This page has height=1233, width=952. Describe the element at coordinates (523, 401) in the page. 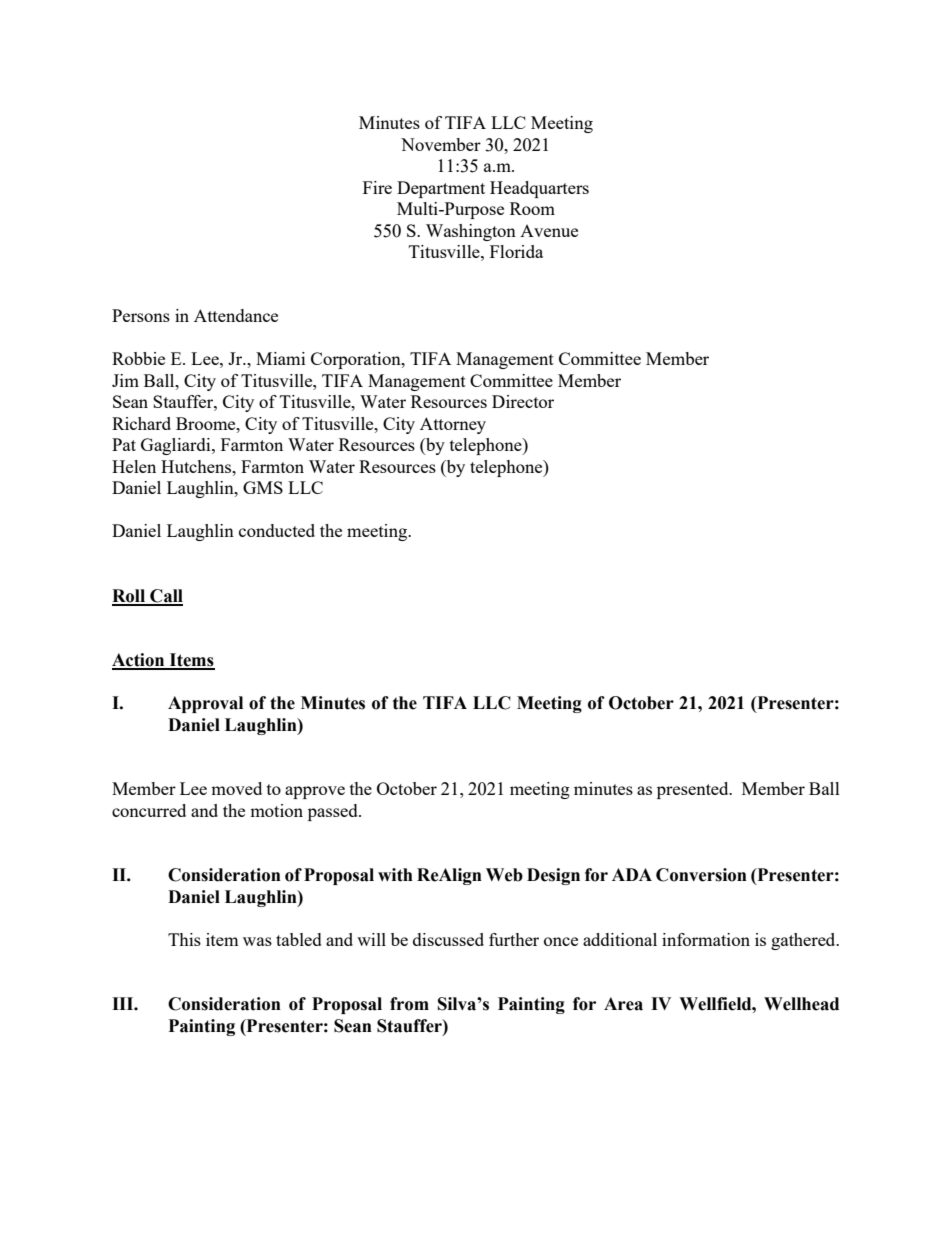

I see `Director` at that location.
